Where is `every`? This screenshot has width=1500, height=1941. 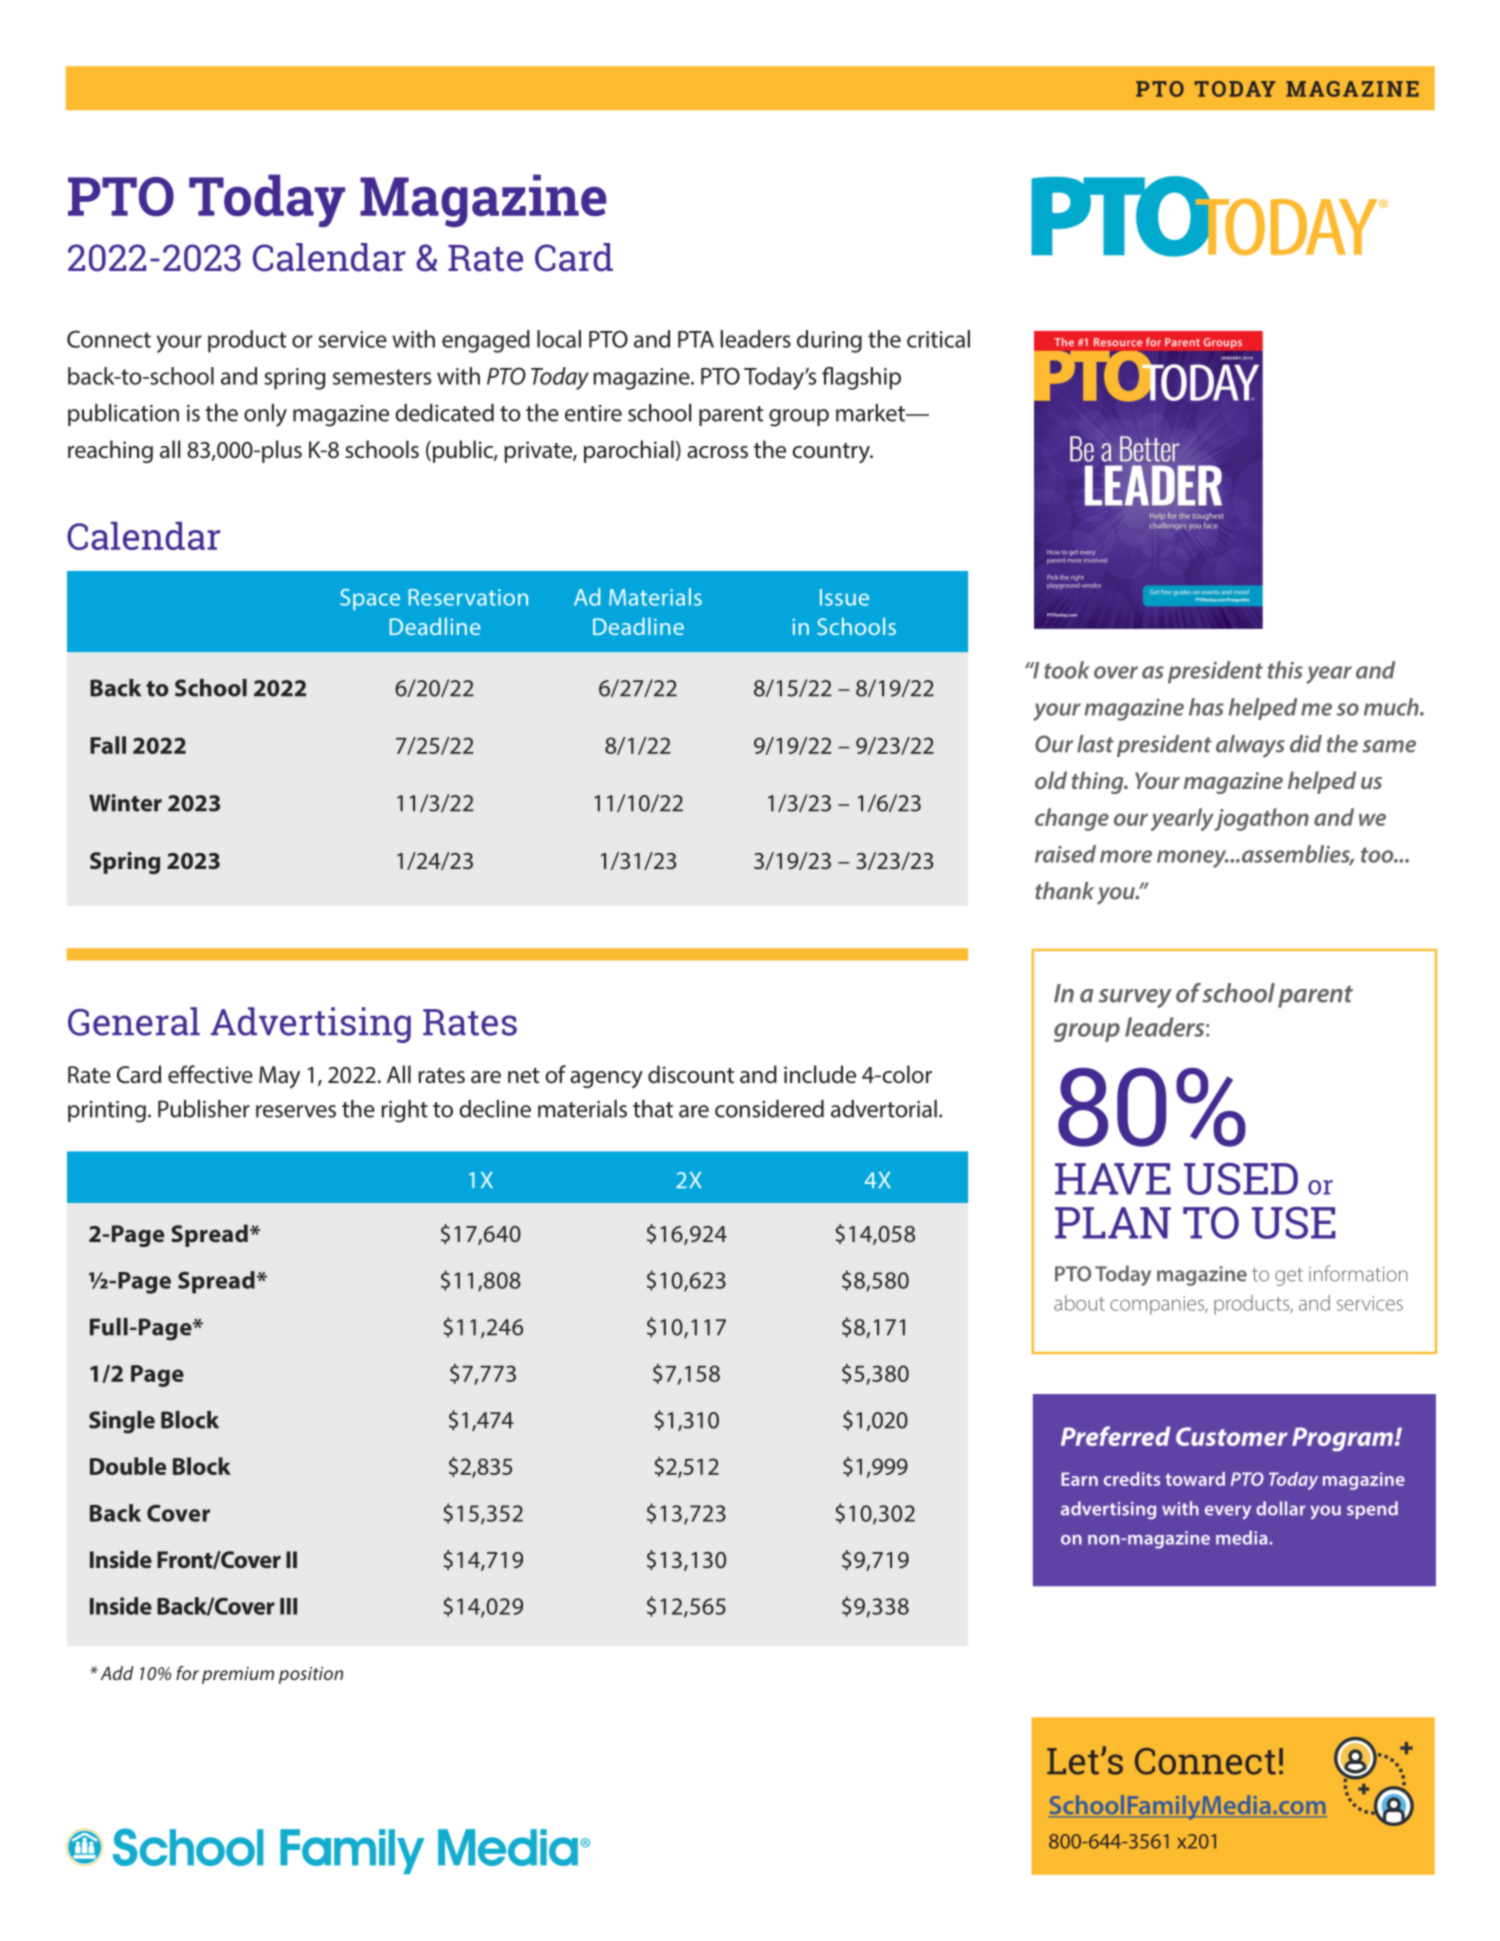 every is located at coordinates (1228, 1512).
